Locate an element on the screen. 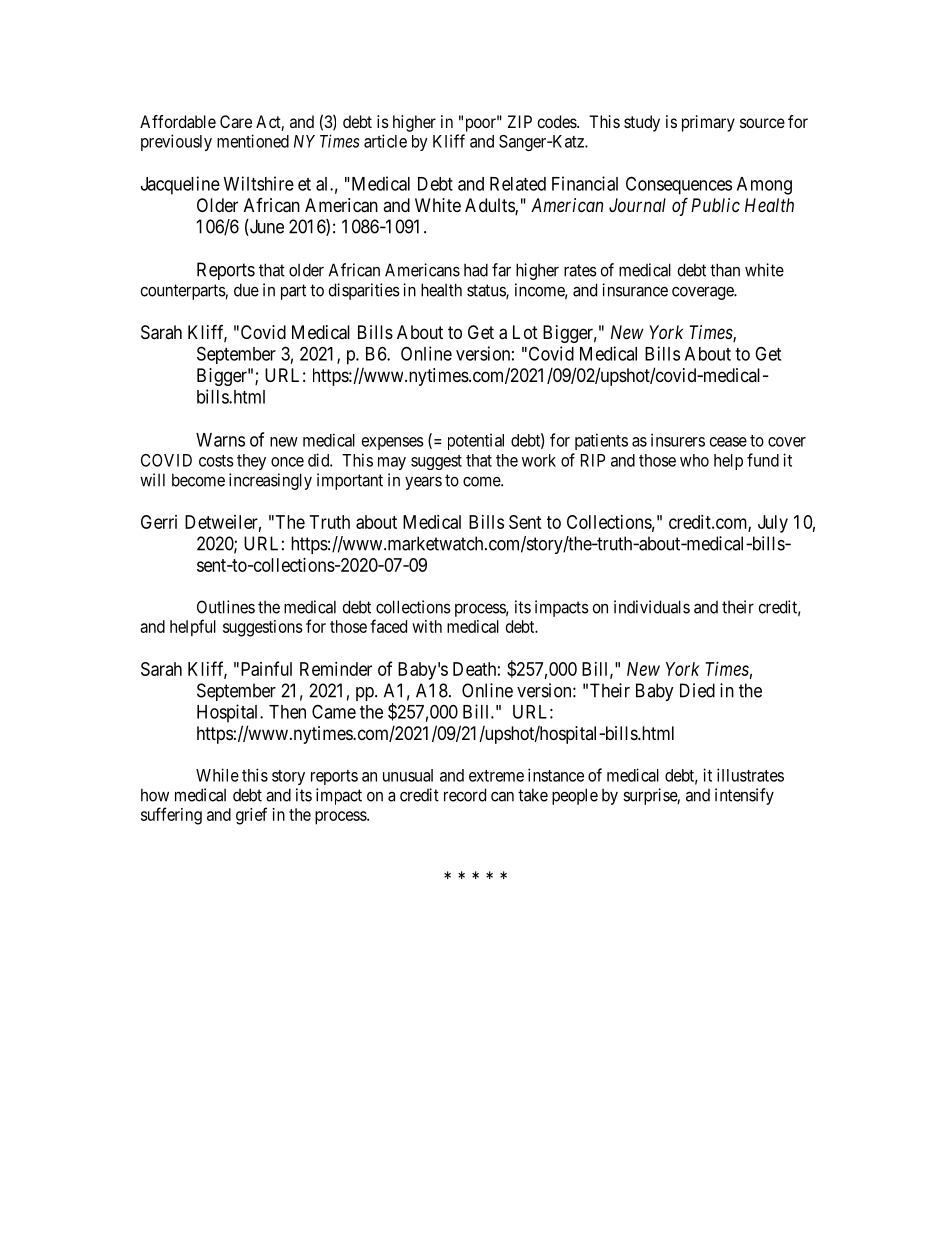 The image size is (952, 1233). who is located at coordinates (694, 460).
